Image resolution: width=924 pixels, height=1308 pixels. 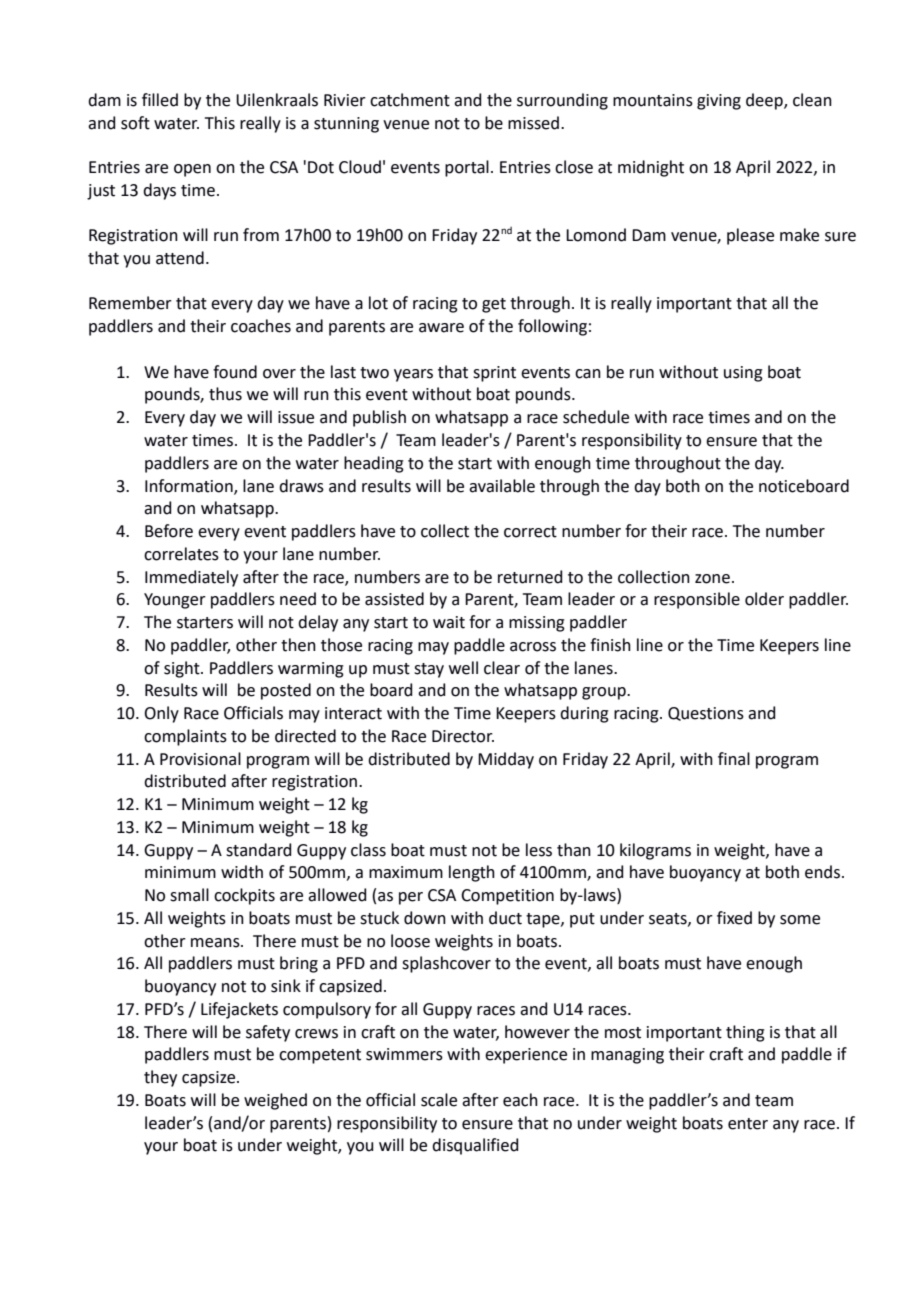 I want to click on Midday, so click(x=506, y=760).
